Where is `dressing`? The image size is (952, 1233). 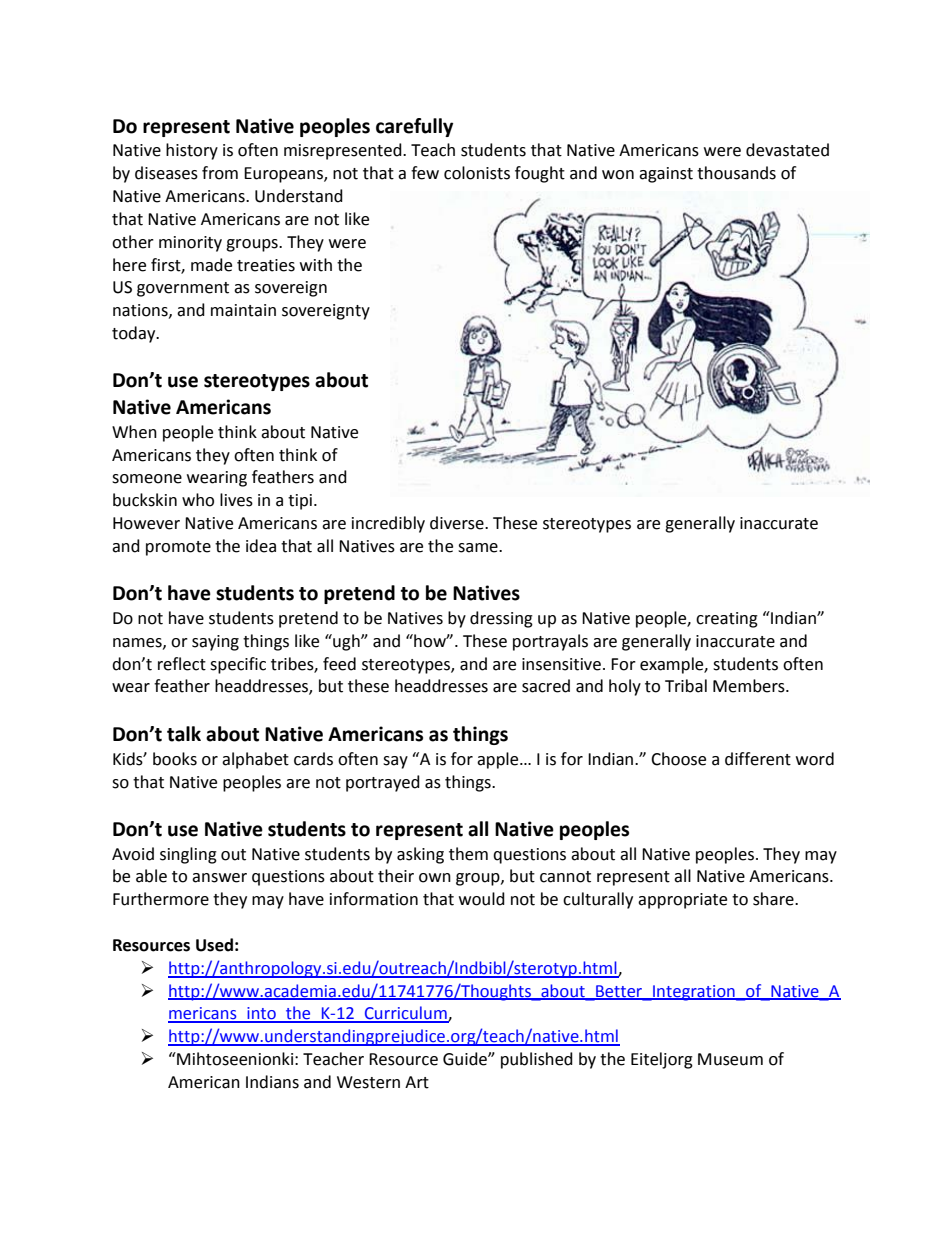 dressing is located at coordinates (501, 619).
